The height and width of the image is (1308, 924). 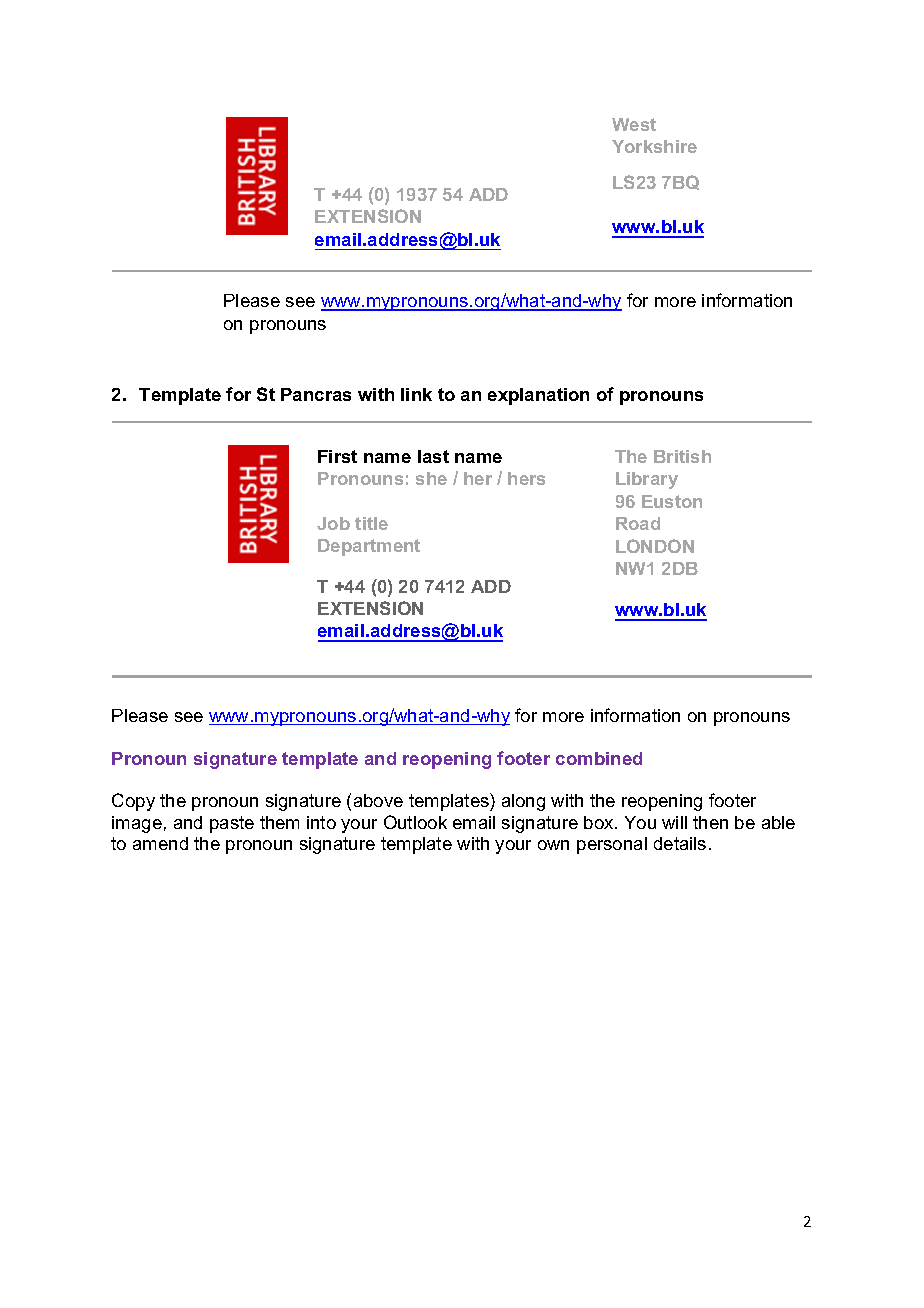 I want to click on Outlook, so click(x=415, y=822).
